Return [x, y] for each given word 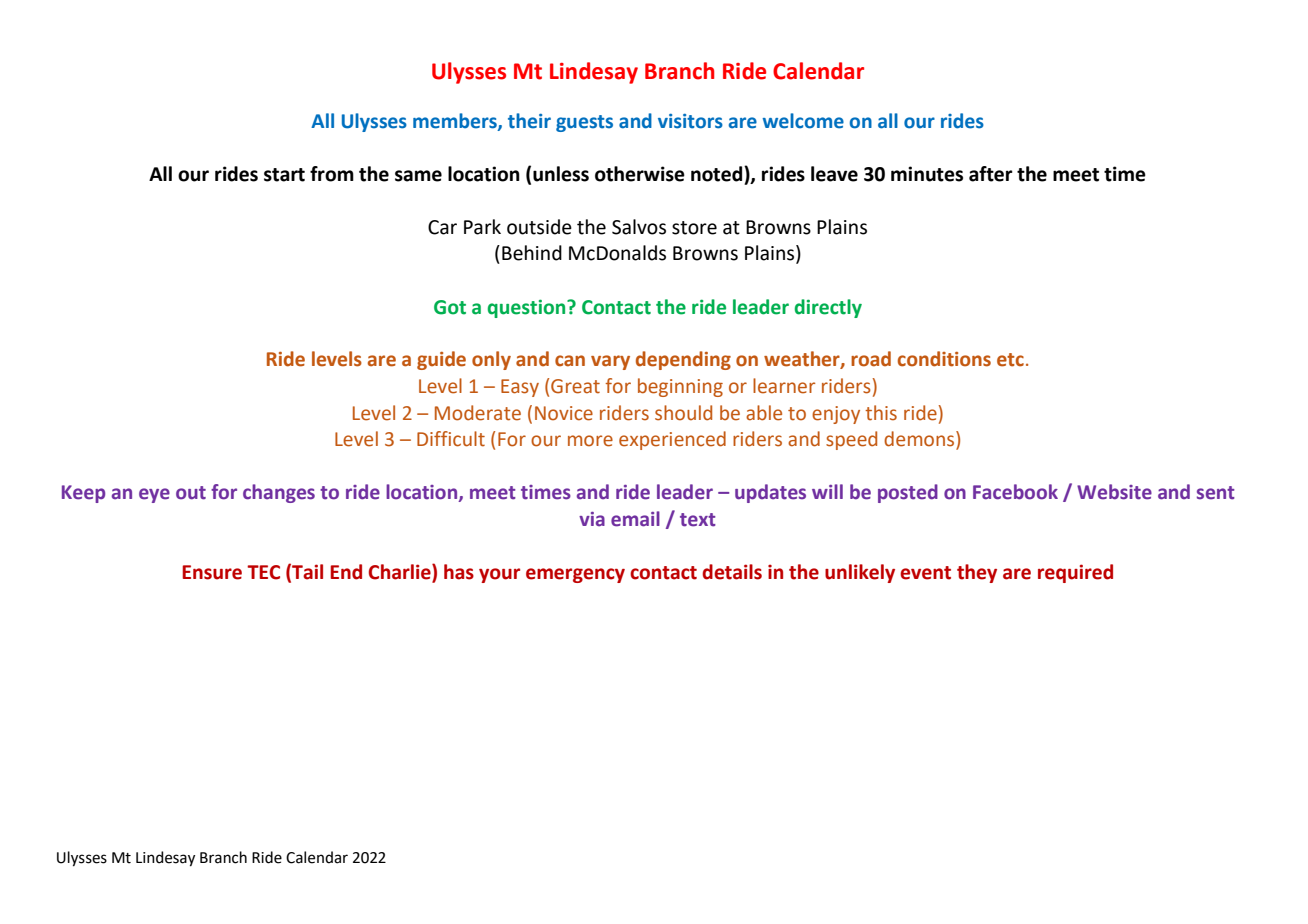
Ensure [212, 572]
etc [1010, 360]
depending [683, 360]
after [991, 174]
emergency [575, 575]
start [284, 175]
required [1075, 573]
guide [441, 360]
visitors [690, 121]
